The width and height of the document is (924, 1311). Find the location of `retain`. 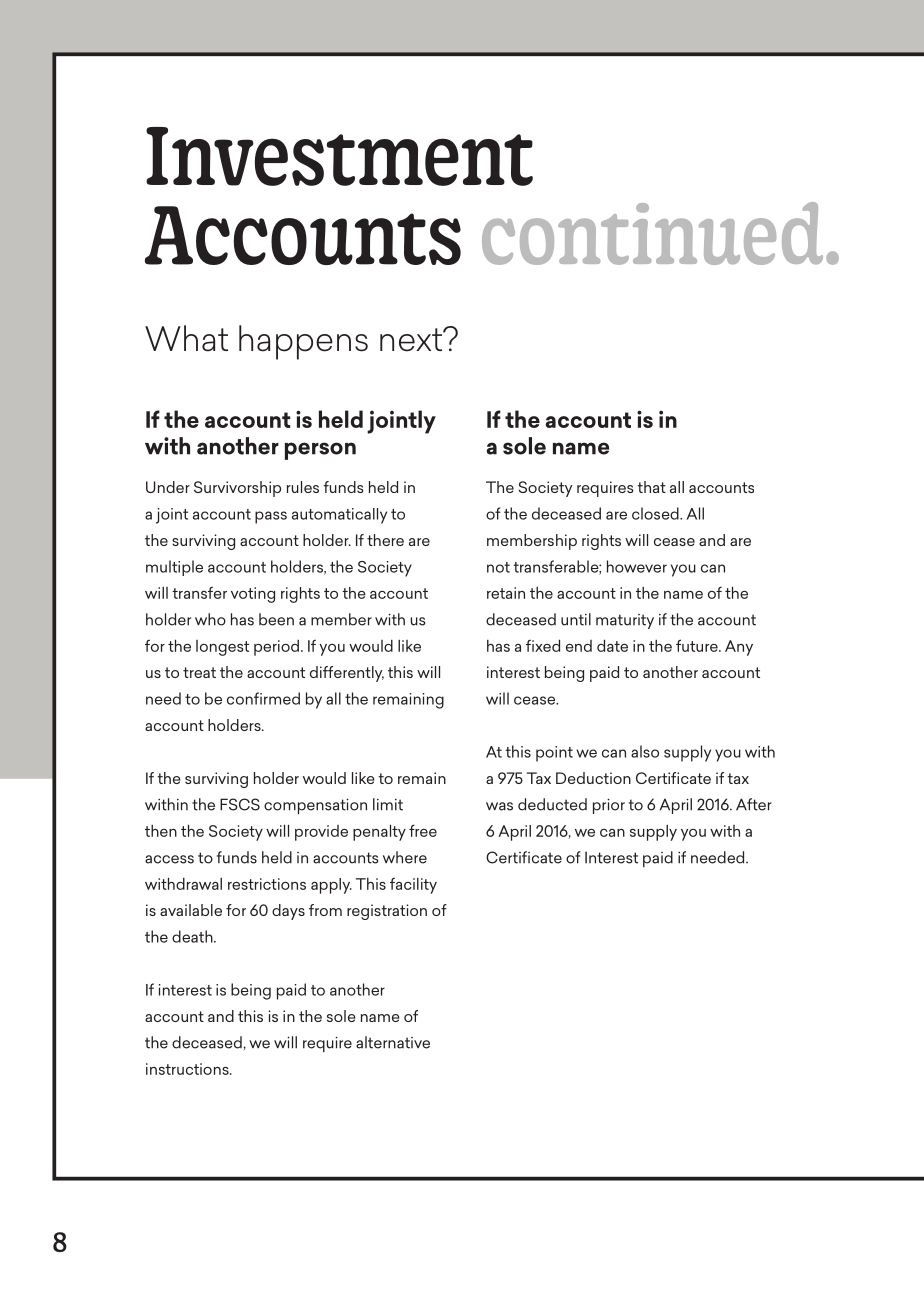

retain is located at coordinates (506, 593).
